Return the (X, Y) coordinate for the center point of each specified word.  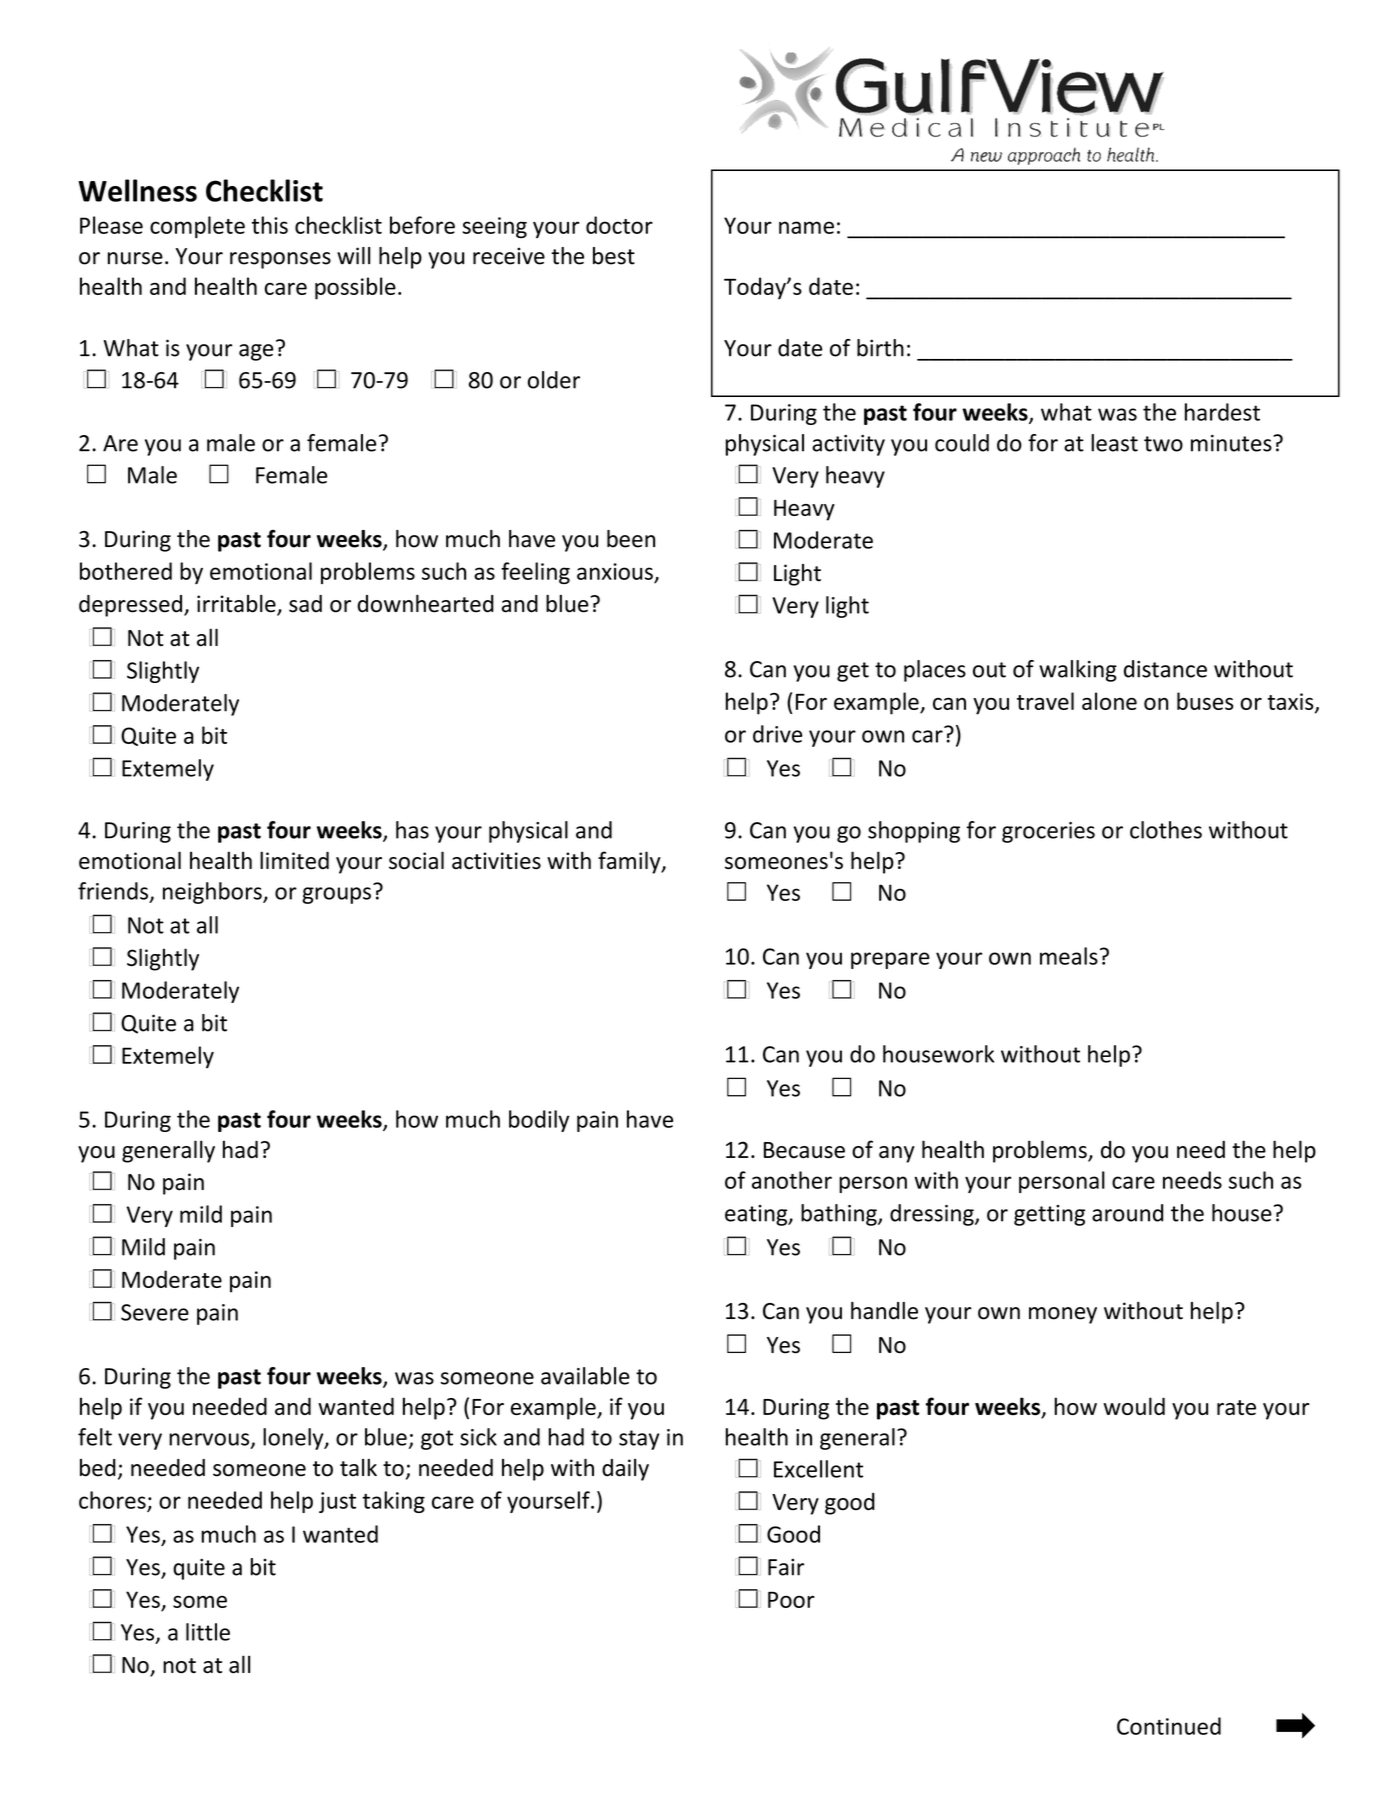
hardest (1222, 412)
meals (1069, 956)
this (270, 225)
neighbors (213, 893)
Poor (791, 1599)
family (630, 862)
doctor (619, 225)
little (208, 1632)
